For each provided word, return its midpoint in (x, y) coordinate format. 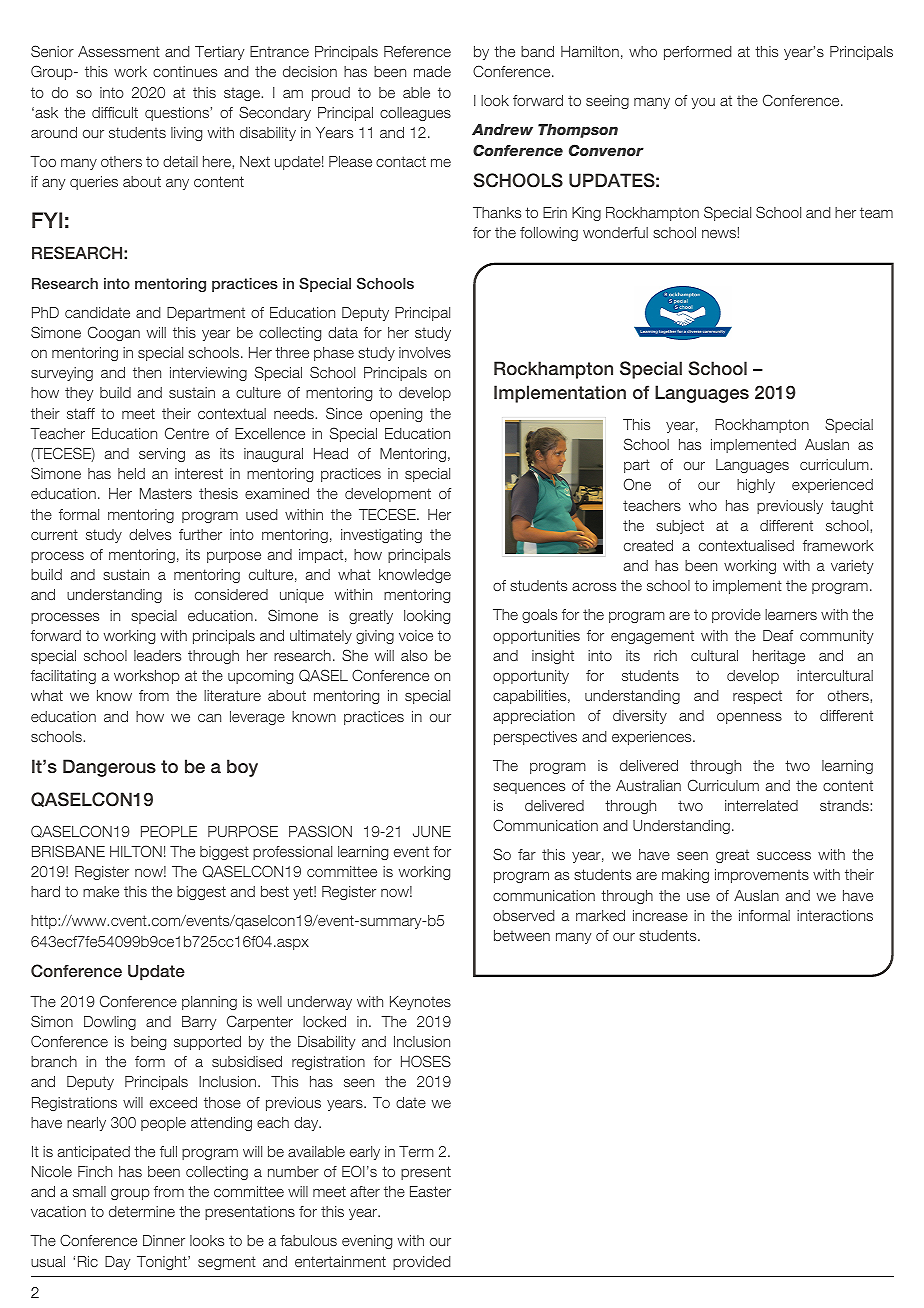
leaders (157, 655)
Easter (430, 1191)
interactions (835, 915)
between (522, 935)
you (703, 103)
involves (425, 352)
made (432, 71)
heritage (779, 657)
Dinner (164, 1240)
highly (756, 486)
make (101, 891)
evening (367, 1242)
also (414, 655)
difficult (115, 112)
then (147, 372)
